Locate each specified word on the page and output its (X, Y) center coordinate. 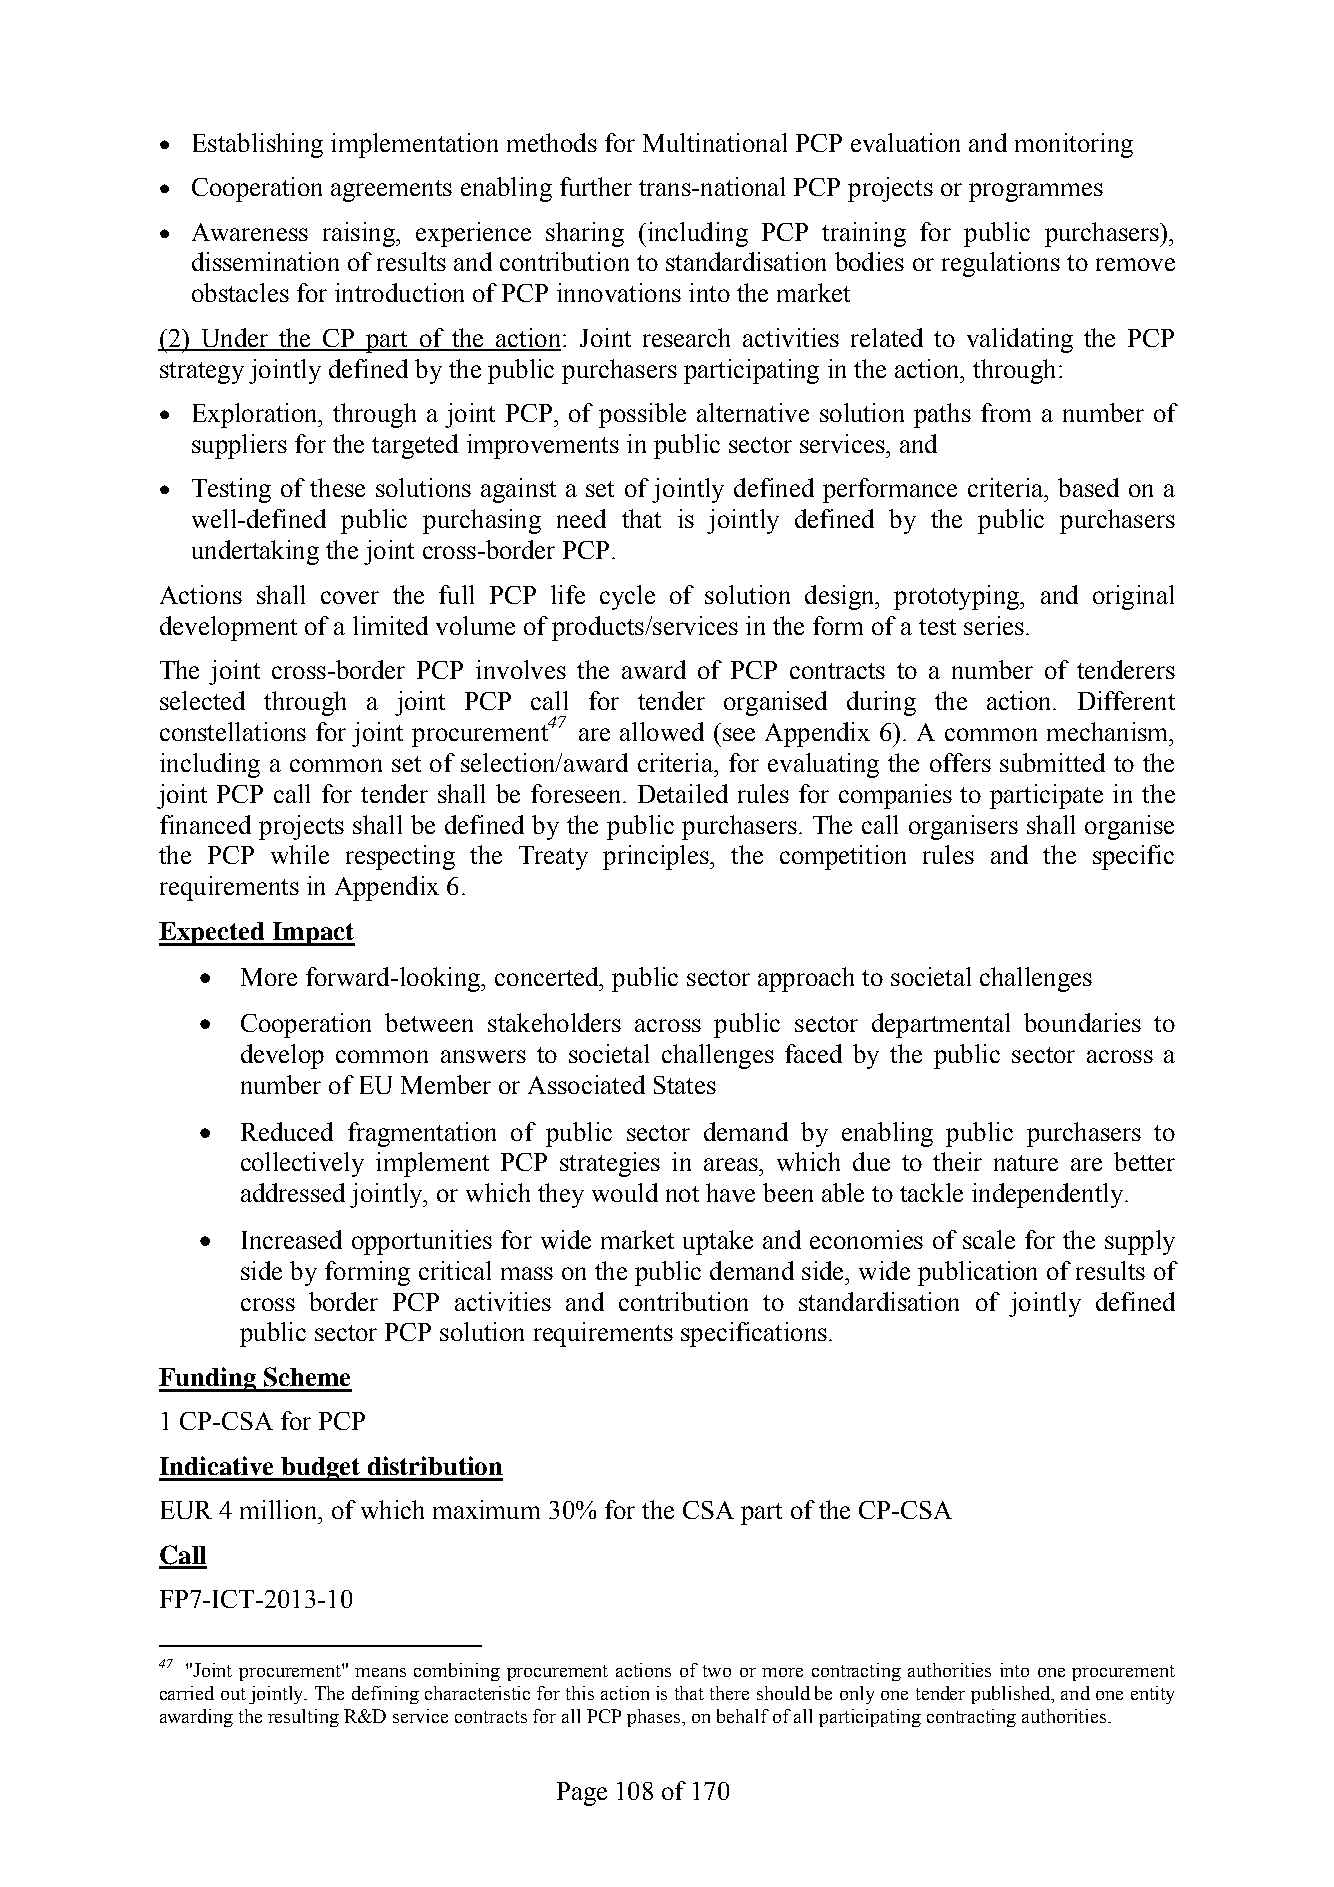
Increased (292, 1239)
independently (1047, 1195)
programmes (1036, 192)
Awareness (250, 232)
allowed (662, 731)
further (596, 186)
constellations (233, 731)
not (682, 1194)
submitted (1052, 762)
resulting (303, 1718)
